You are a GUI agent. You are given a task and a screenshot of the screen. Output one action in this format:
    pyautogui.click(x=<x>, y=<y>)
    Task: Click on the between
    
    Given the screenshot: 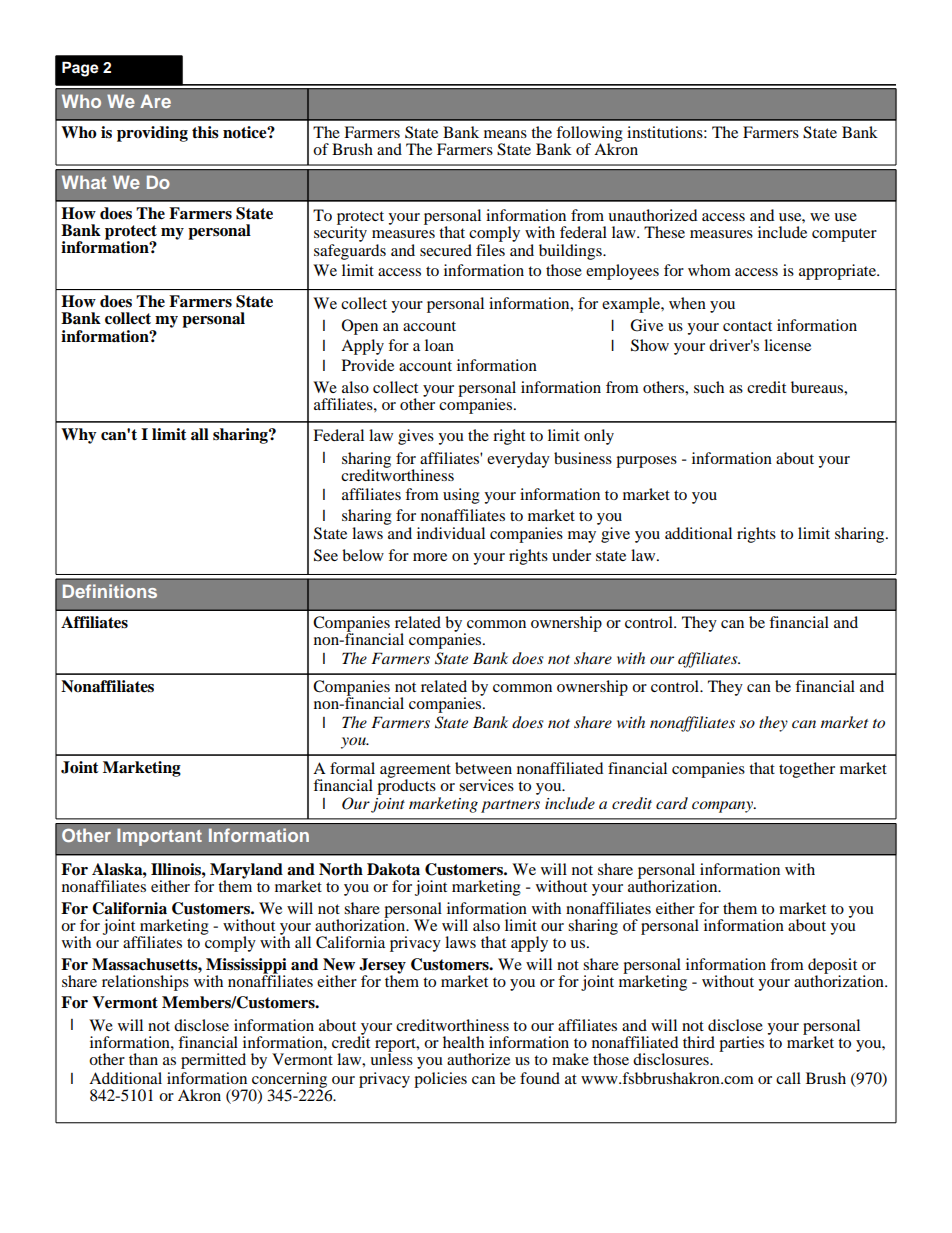 What is the action you would take?
    pyautogui.click(x=483, y=768)
